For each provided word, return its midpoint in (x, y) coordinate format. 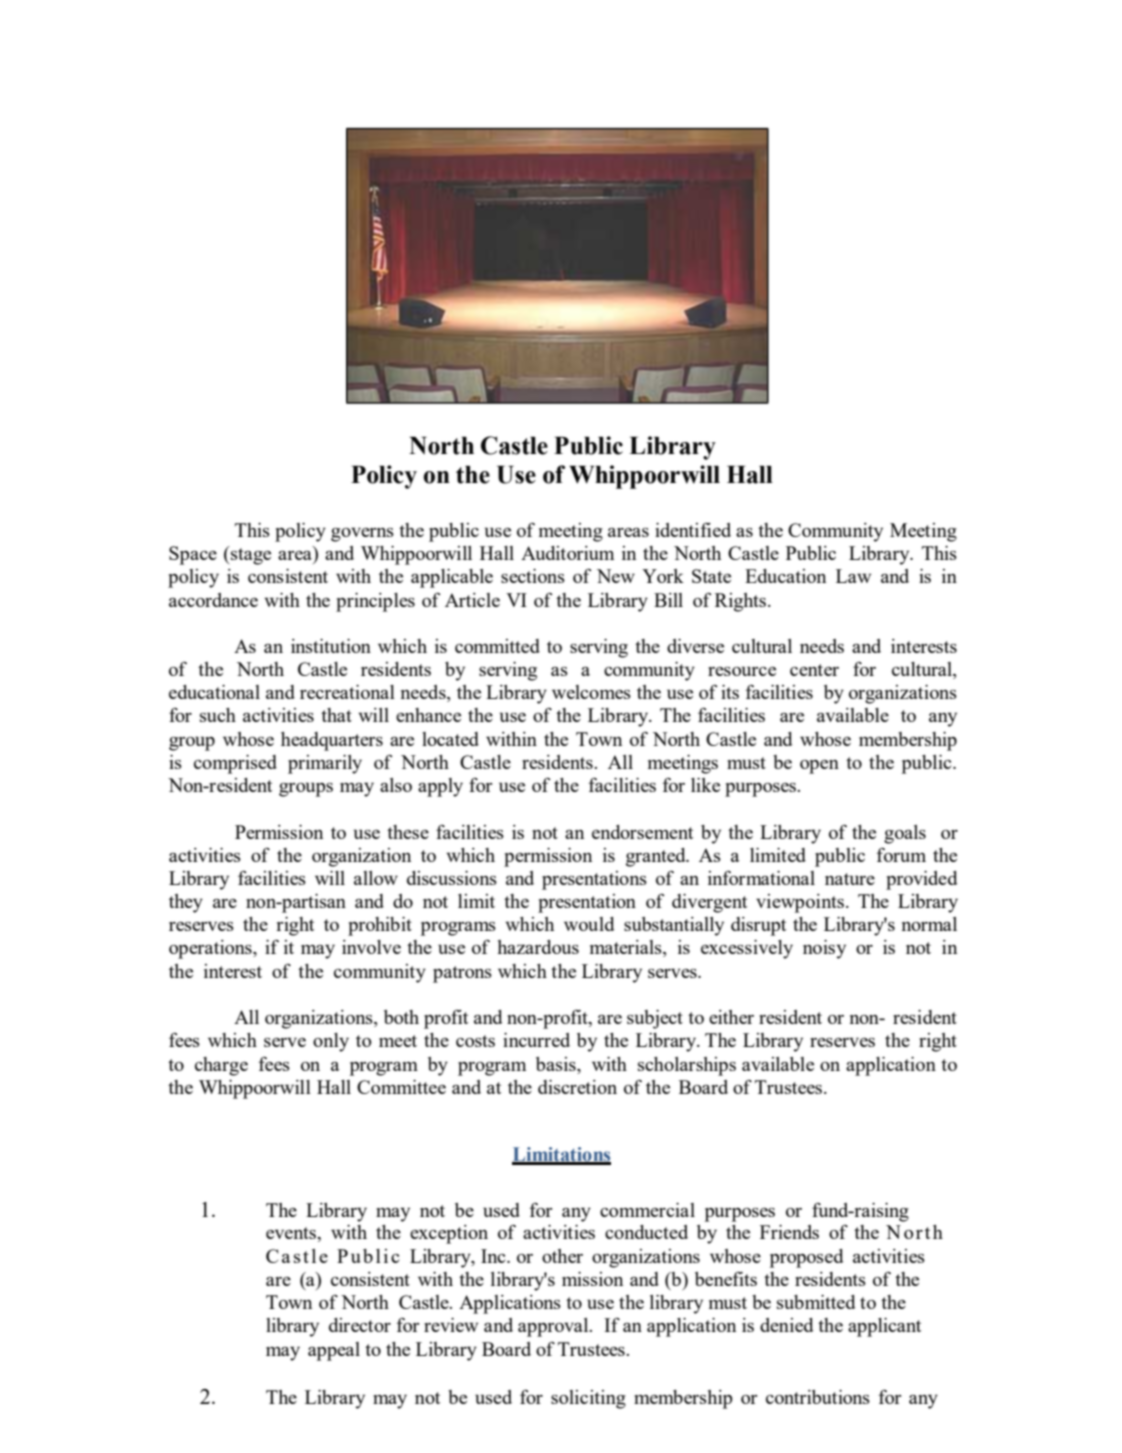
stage (250, 555)
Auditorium (567, 553)
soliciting (588, 1399)
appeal (334, 1351)
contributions (818, 1397)
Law (853, 576)
